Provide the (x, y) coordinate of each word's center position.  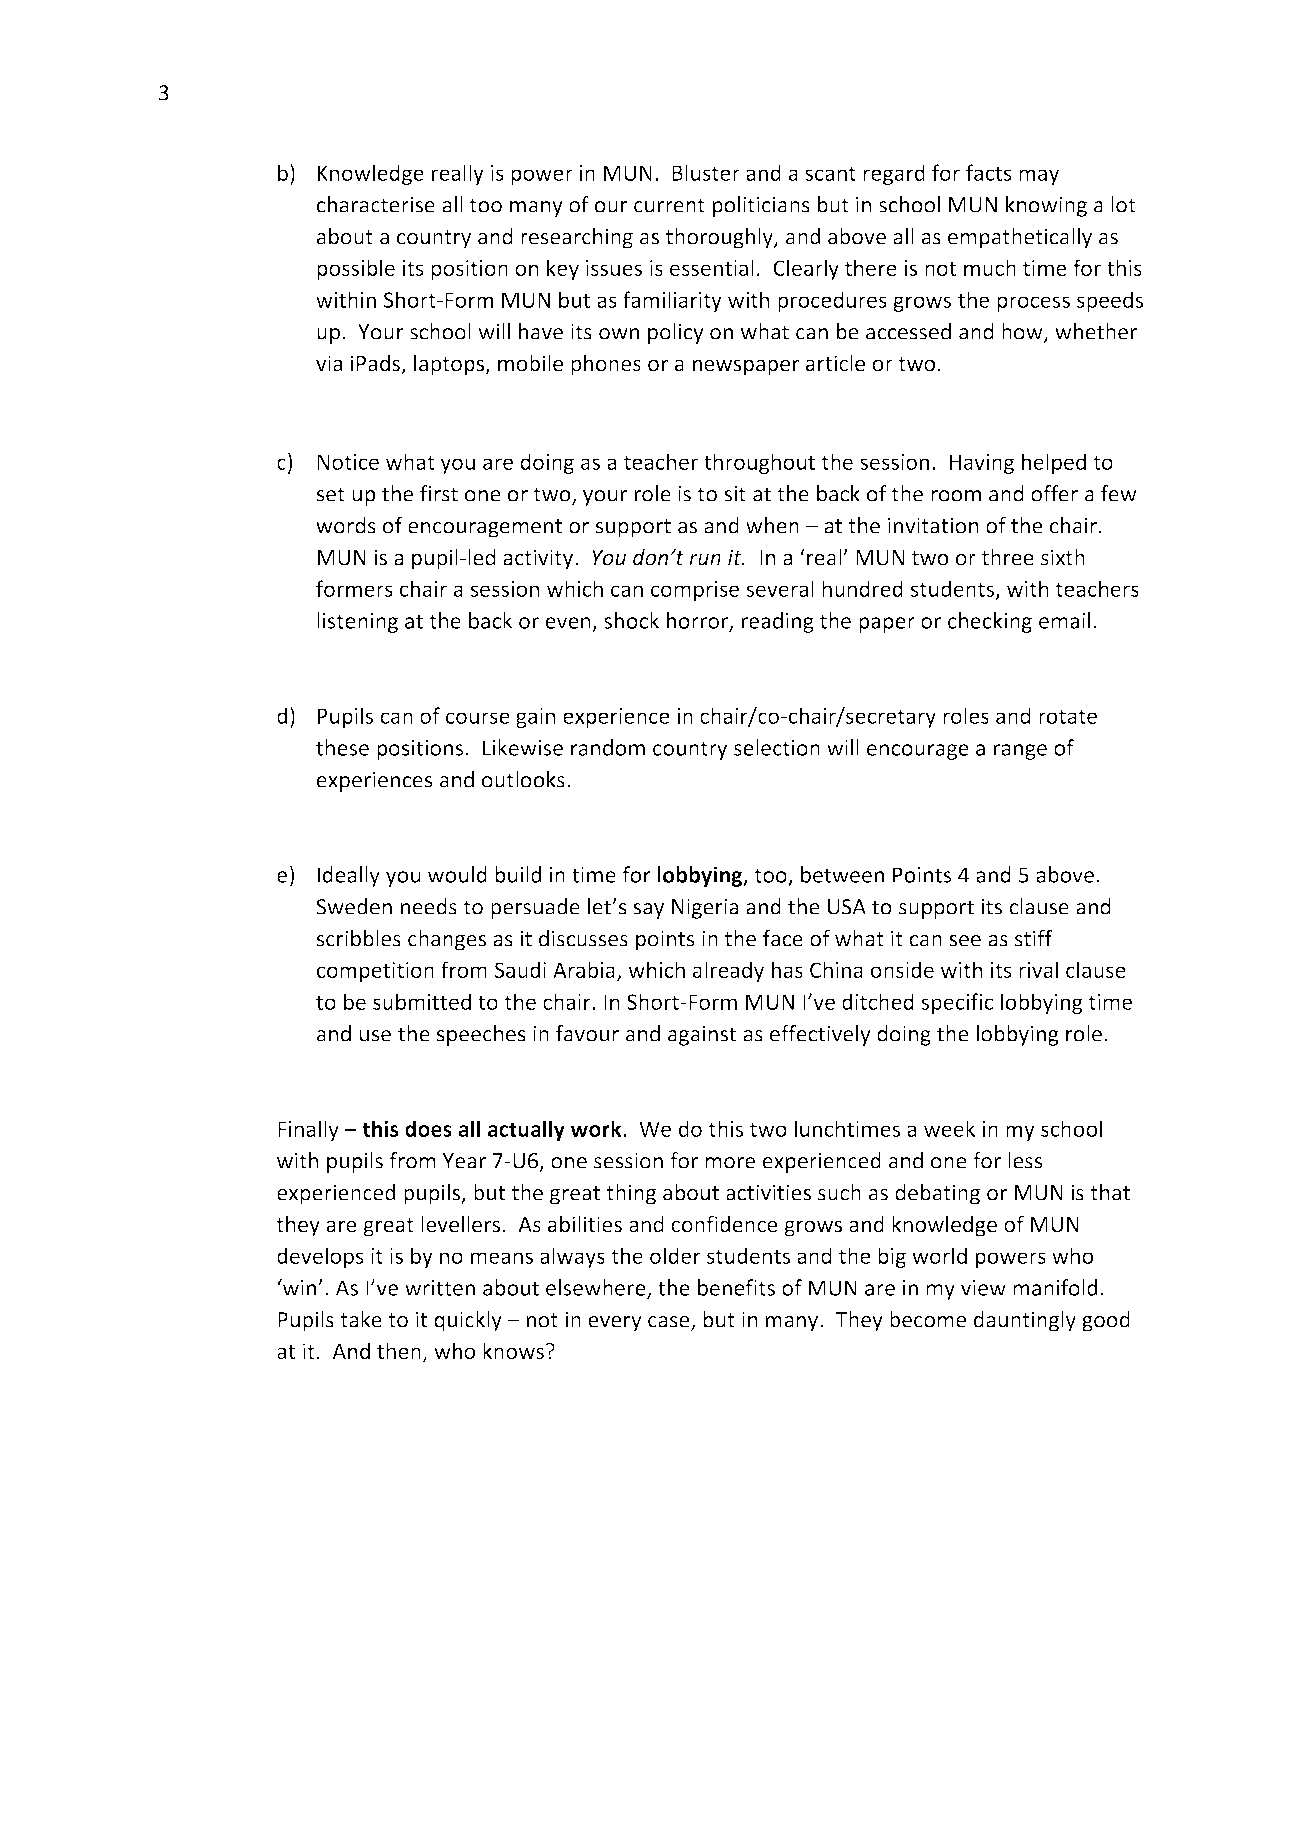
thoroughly (720, 238)
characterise (376, 204)
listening (357, 622)
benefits (736, 1287)
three (1008, 557)
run (705, 560)
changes (447, 940)
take (361, 1319)
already (728, 971)
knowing (1046, 206)
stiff (1033, 938)
